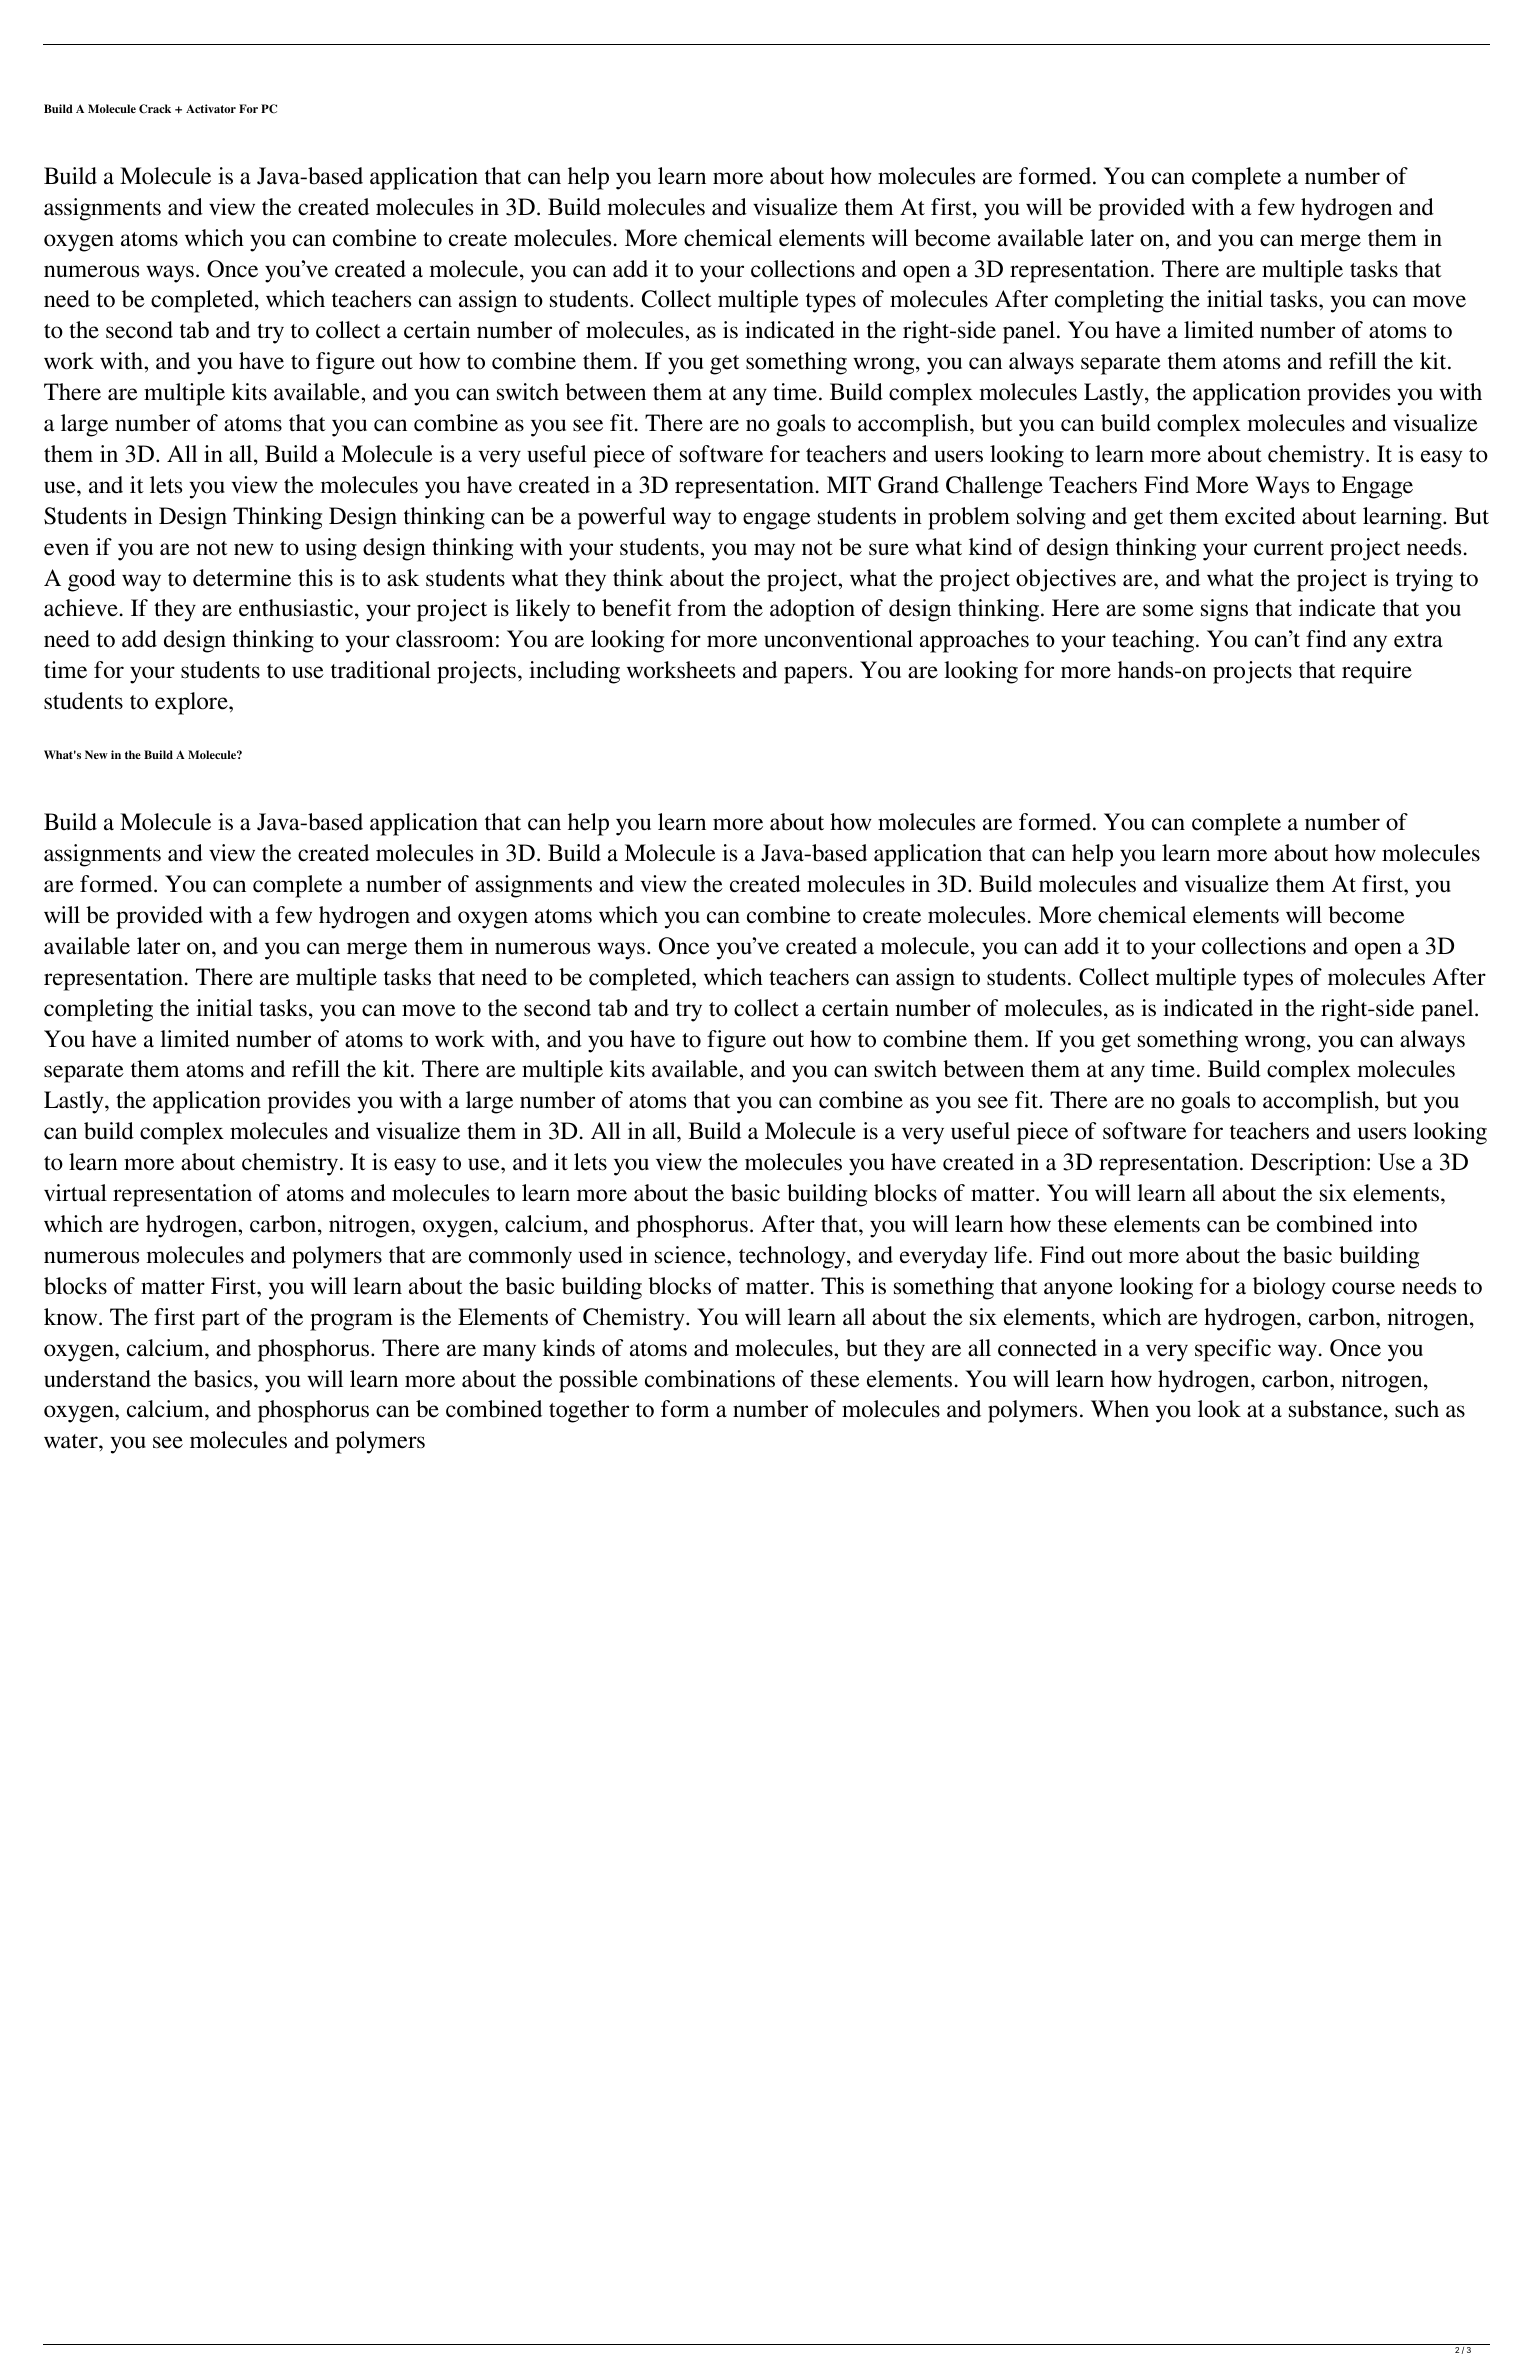  What do you see at coordinates (1335, 1409) in the page?
I see `substance` at bounding box center [1335, 1409].
